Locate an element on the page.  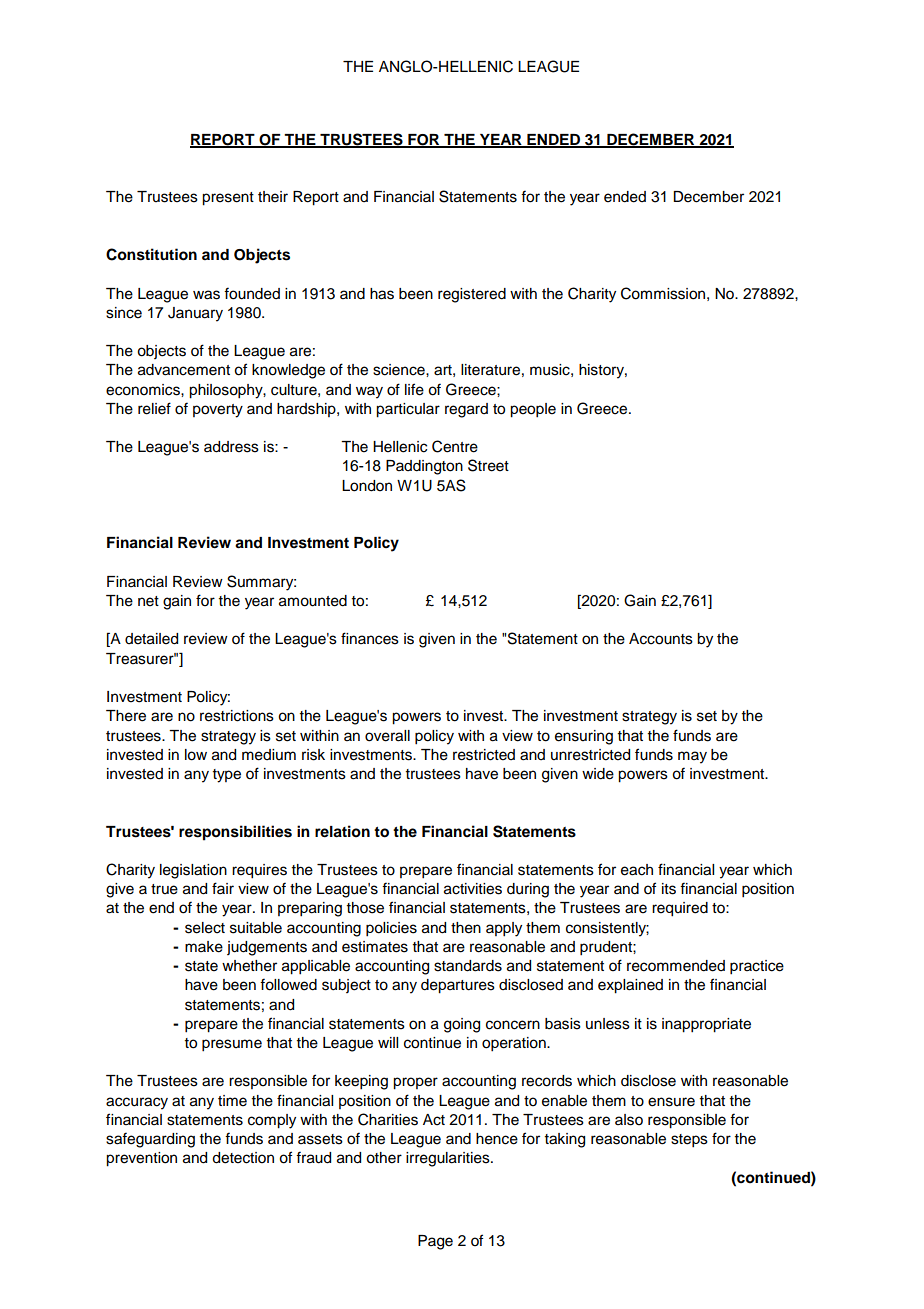
legislation is located at coordinates (193, 871).
